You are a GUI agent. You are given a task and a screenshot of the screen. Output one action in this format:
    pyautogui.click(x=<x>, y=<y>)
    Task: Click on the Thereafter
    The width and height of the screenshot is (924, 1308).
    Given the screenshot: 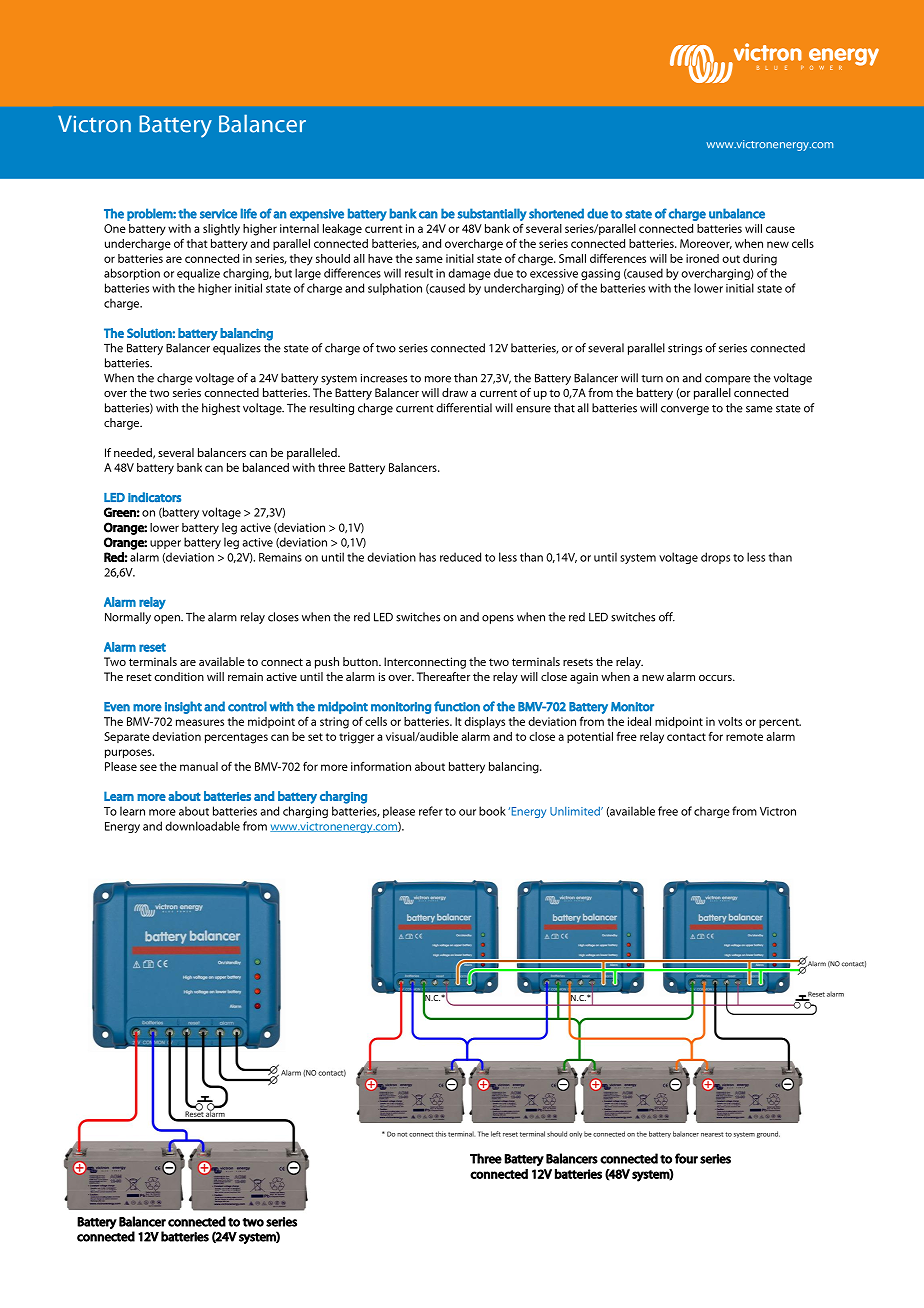 What is the action you would take?
    pyautogui.click(x=443, y=676)
